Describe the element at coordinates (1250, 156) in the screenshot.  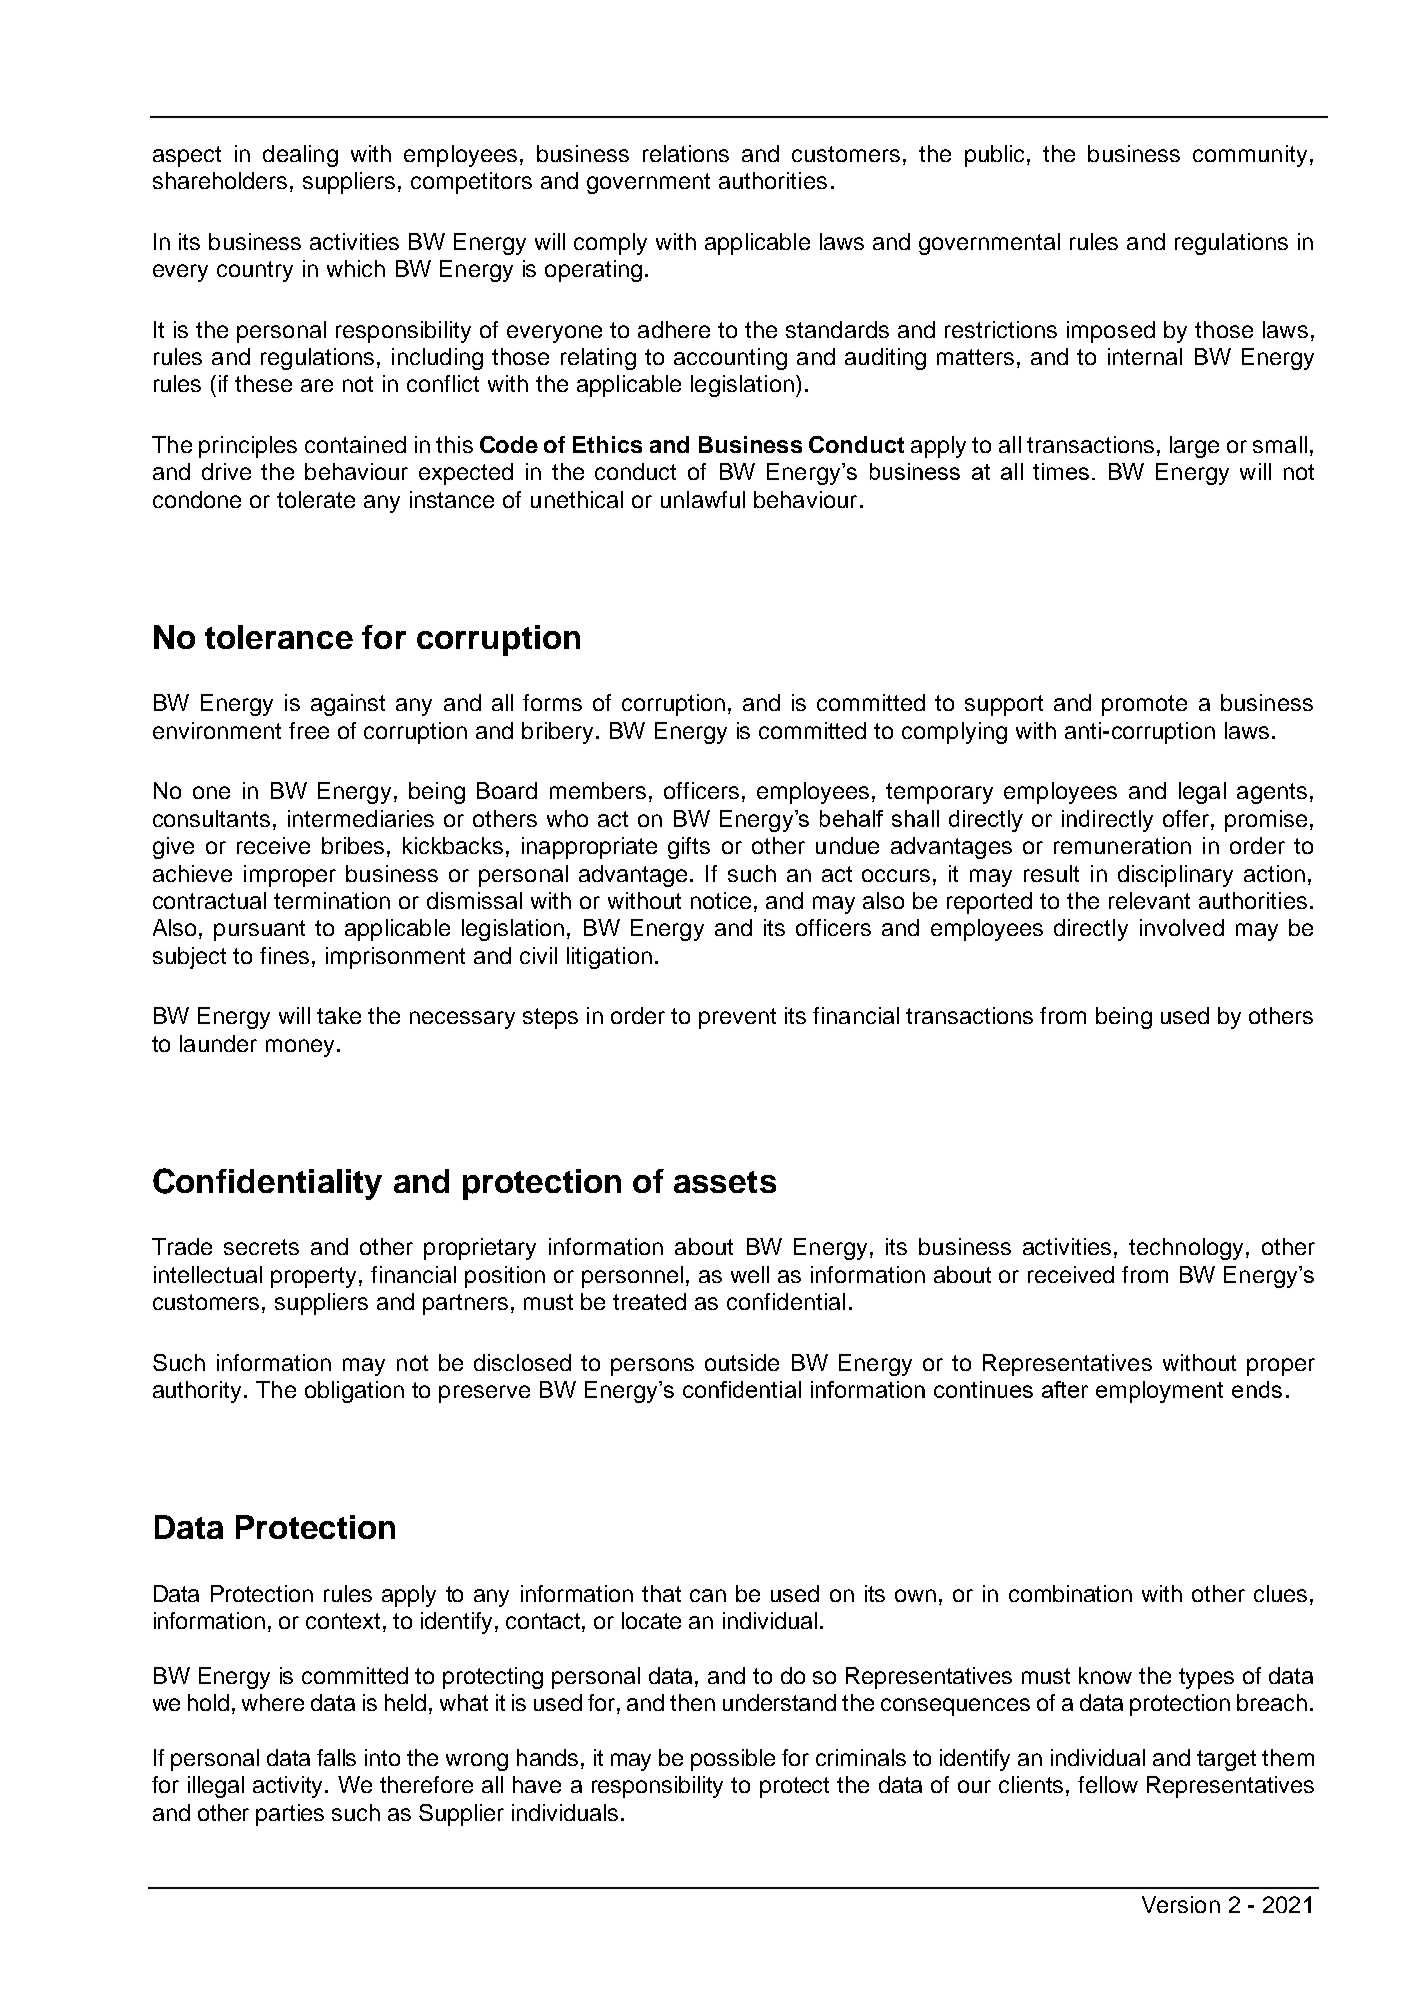
I see `community` at that location.
